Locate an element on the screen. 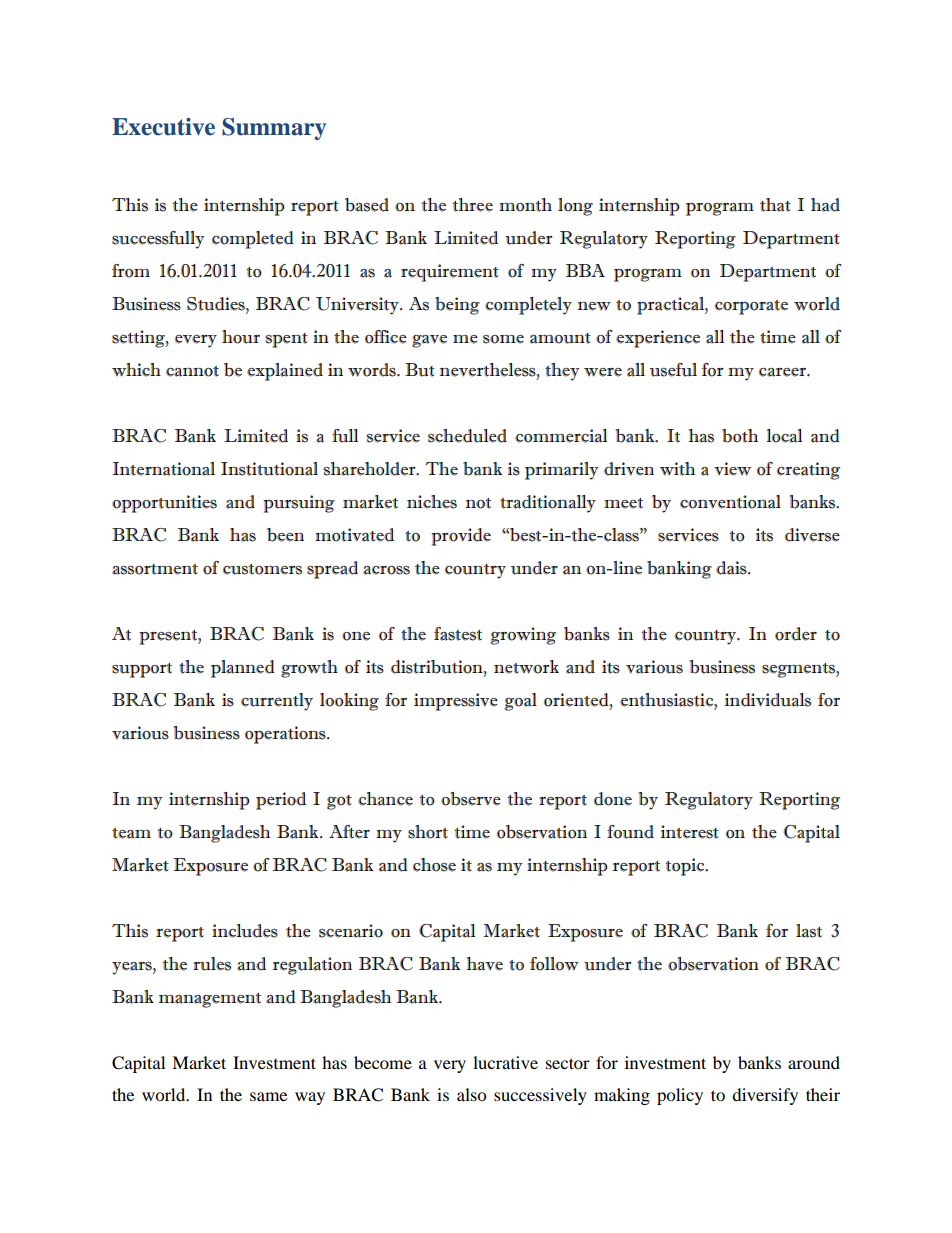  same is located at coordinates (268, 1096).
